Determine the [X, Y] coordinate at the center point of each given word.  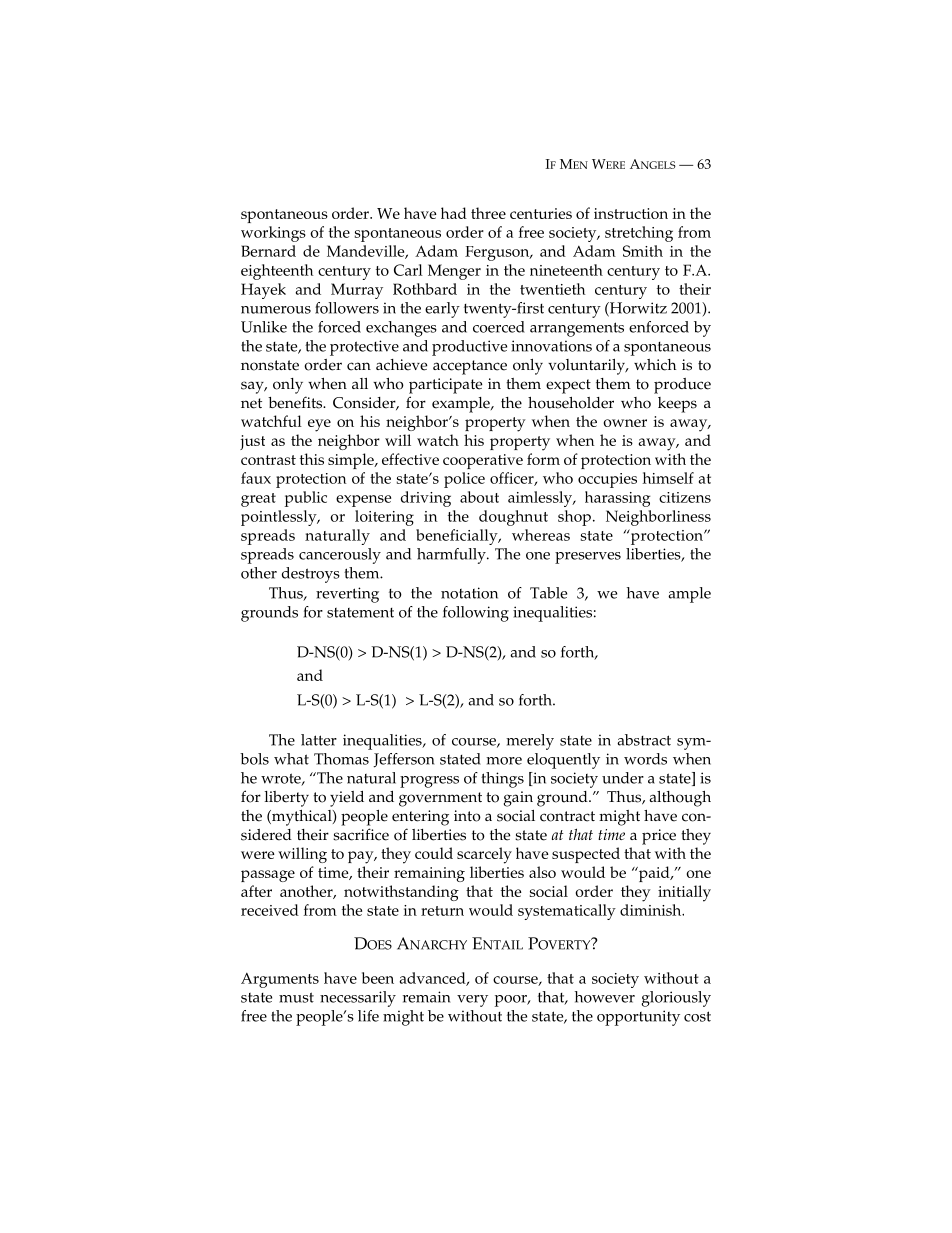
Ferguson [498, 253]
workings [273, 234]
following [476, 614]
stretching [639, 234]
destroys [311, 575]
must [296, 997]
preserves [588, 558]
